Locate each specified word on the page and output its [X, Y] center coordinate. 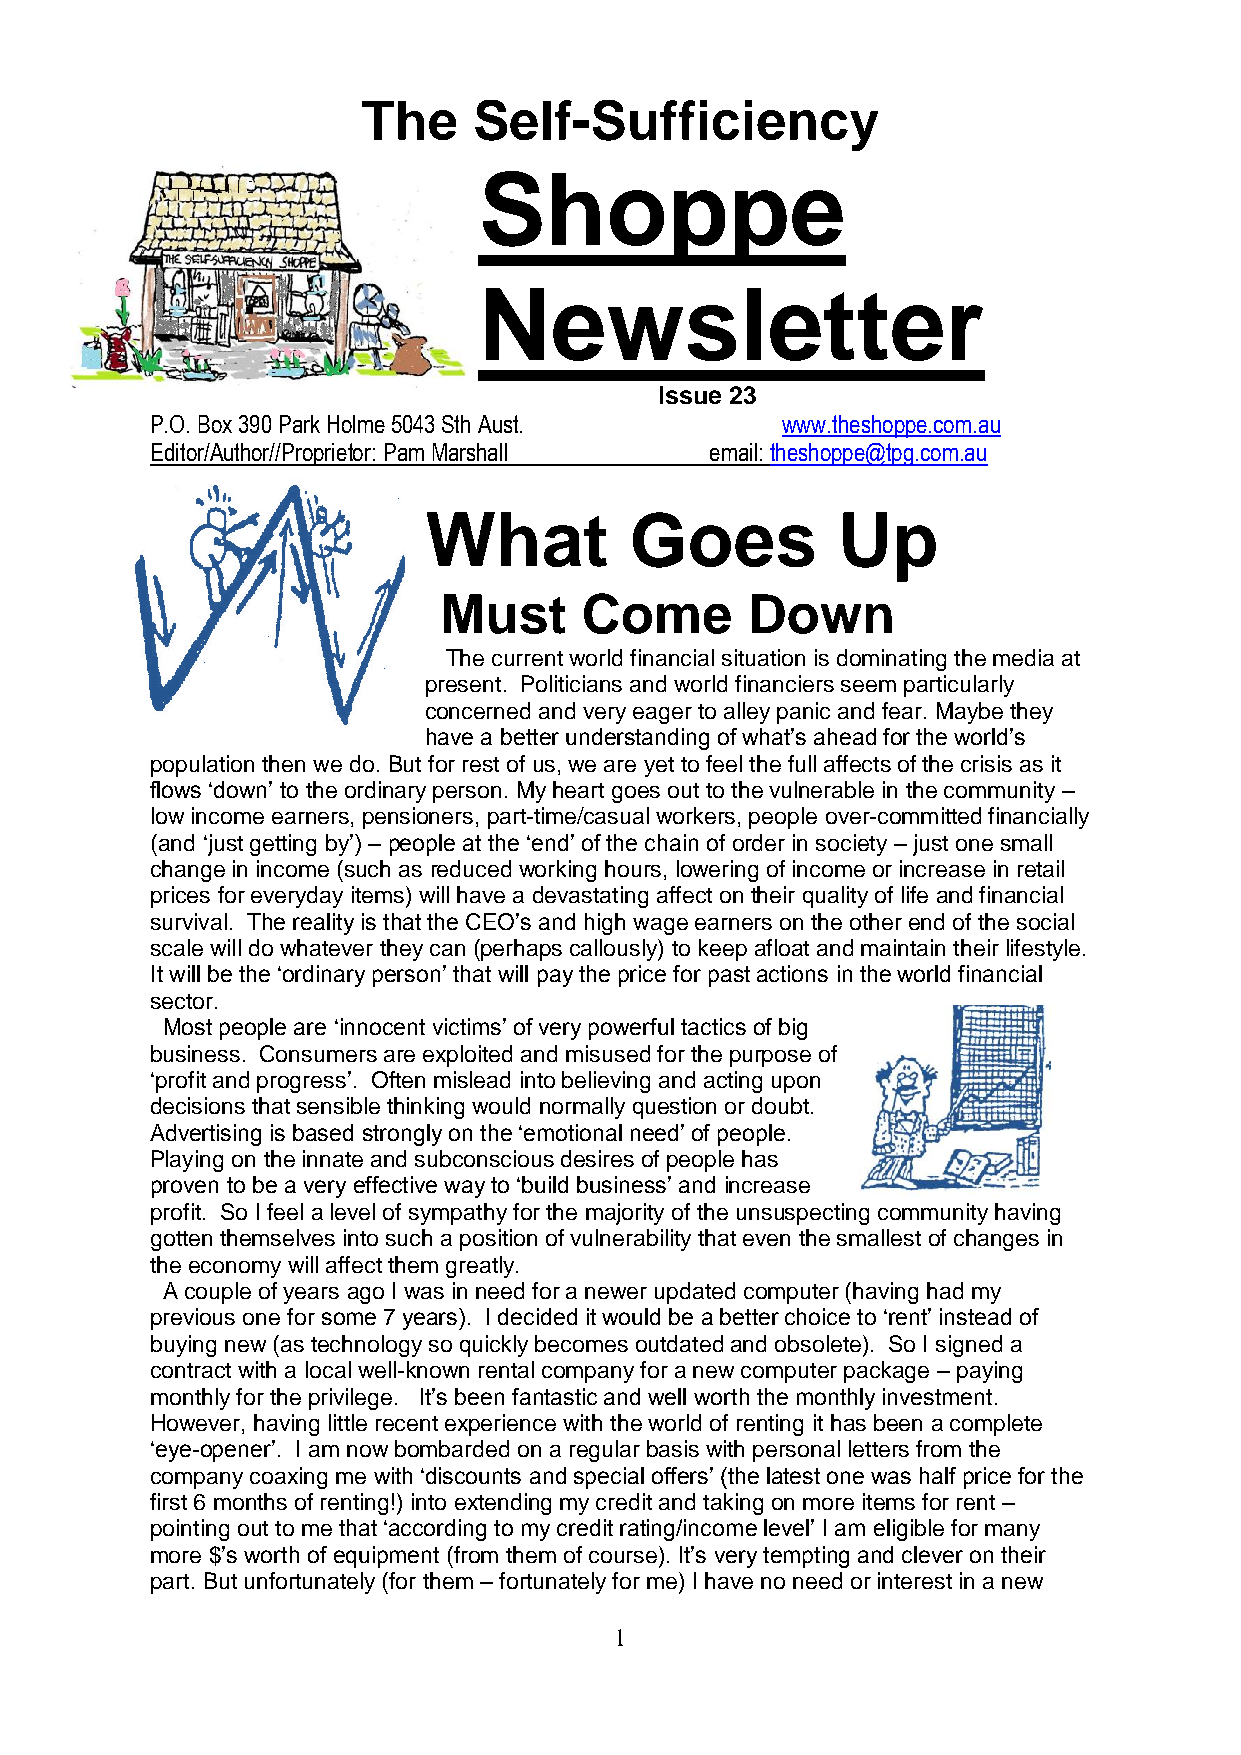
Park [300, 424]
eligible [909, 1530]
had [945, 1290]
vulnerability [630, 1240]
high [605, 924]
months [250, 1501]
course [623, 1557]
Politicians [572, 683]
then [283, 763]
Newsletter [734, 324]
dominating [891, 660]
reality [323, 924]
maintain [903, 947]
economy [235, 1269]
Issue [690, 395]
